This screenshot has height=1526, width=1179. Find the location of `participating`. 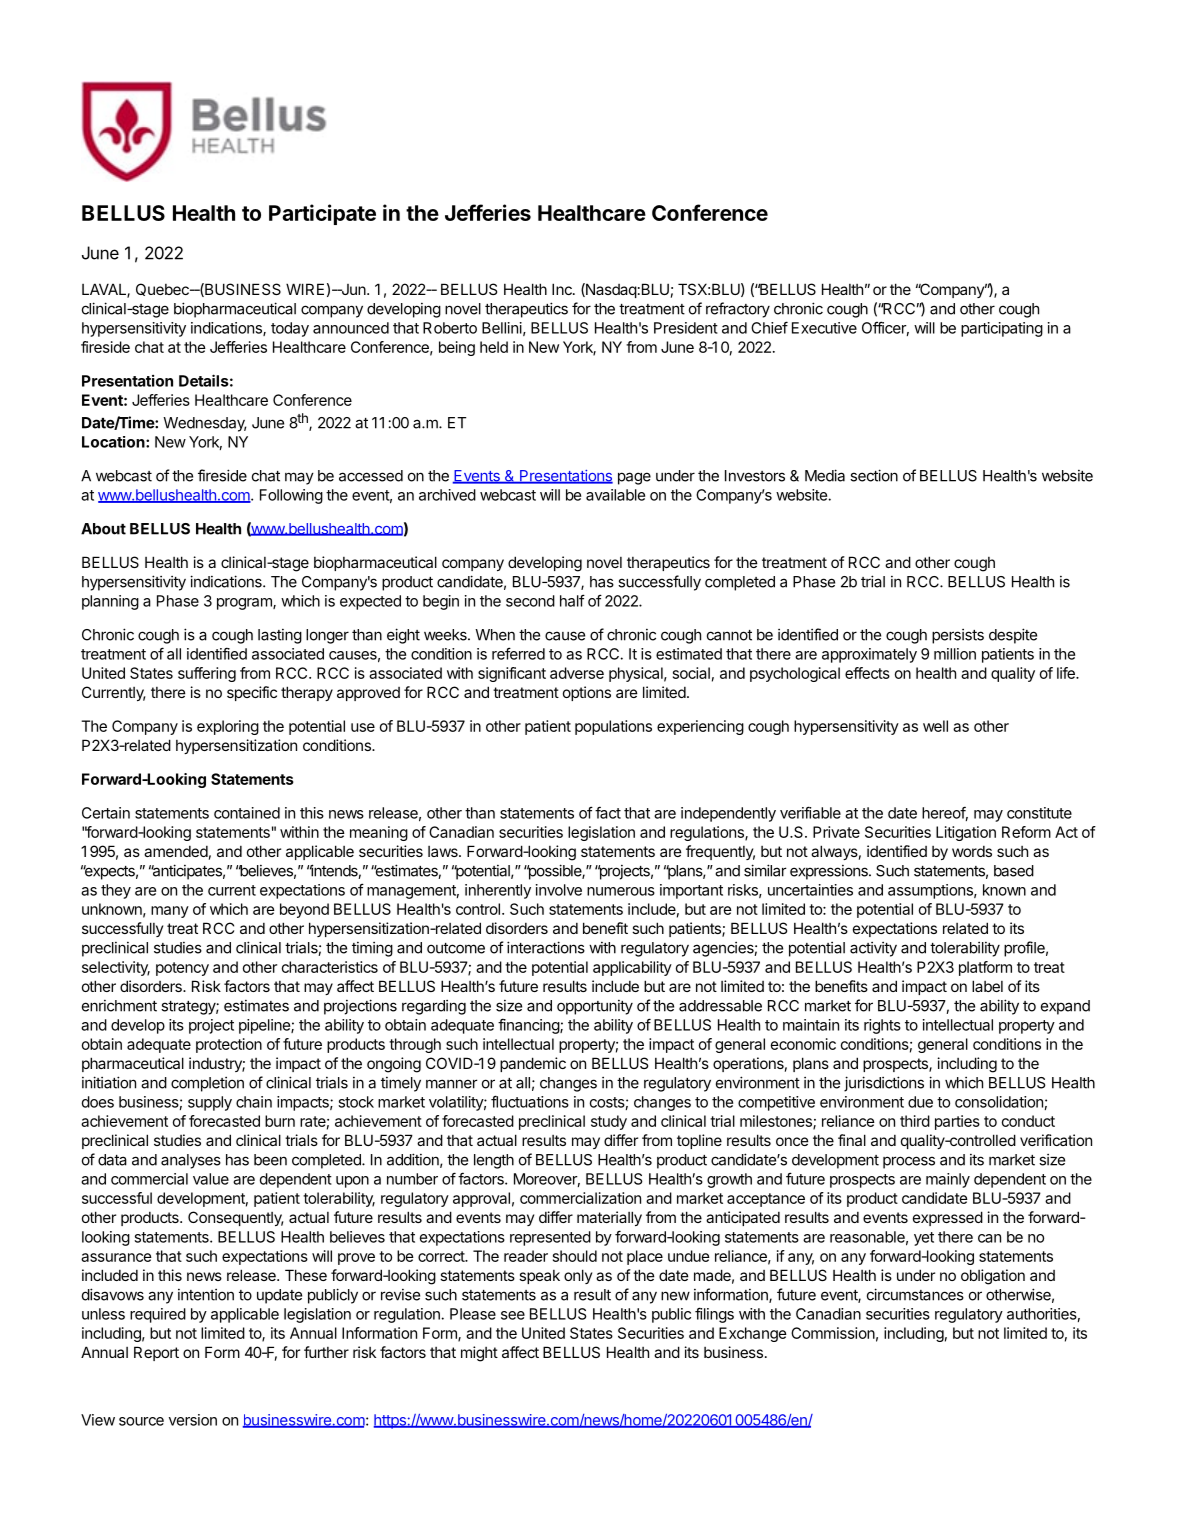

participating is located at coordinates (1002, 329).
